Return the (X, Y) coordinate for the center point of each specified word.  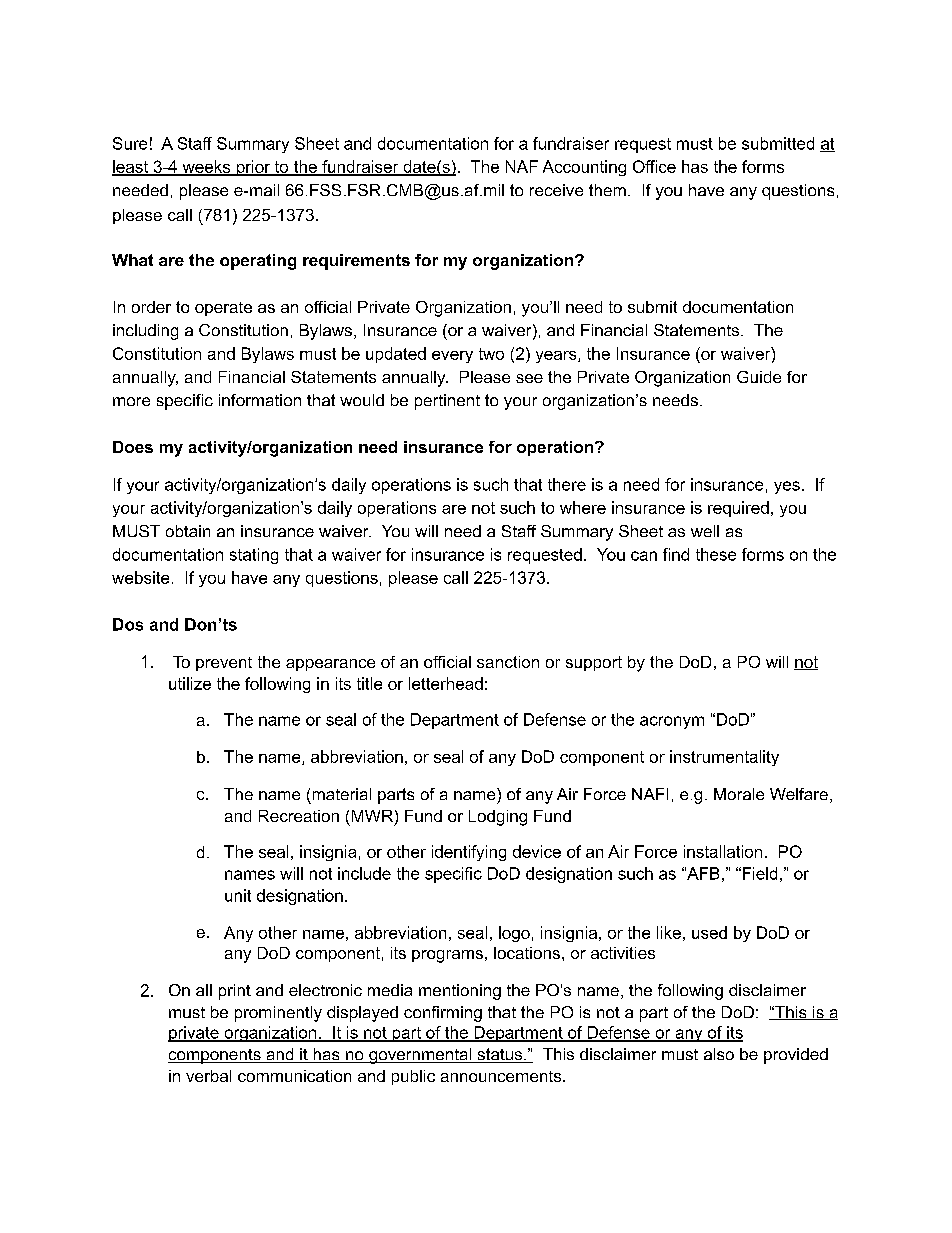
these (716, 554)
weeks (206, 167)
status (500, 1055)
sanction (508, 662)
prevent (224, 664)
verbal (208, 1076)
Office (654, 166)
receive (556, 190)
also (719, 1054)
